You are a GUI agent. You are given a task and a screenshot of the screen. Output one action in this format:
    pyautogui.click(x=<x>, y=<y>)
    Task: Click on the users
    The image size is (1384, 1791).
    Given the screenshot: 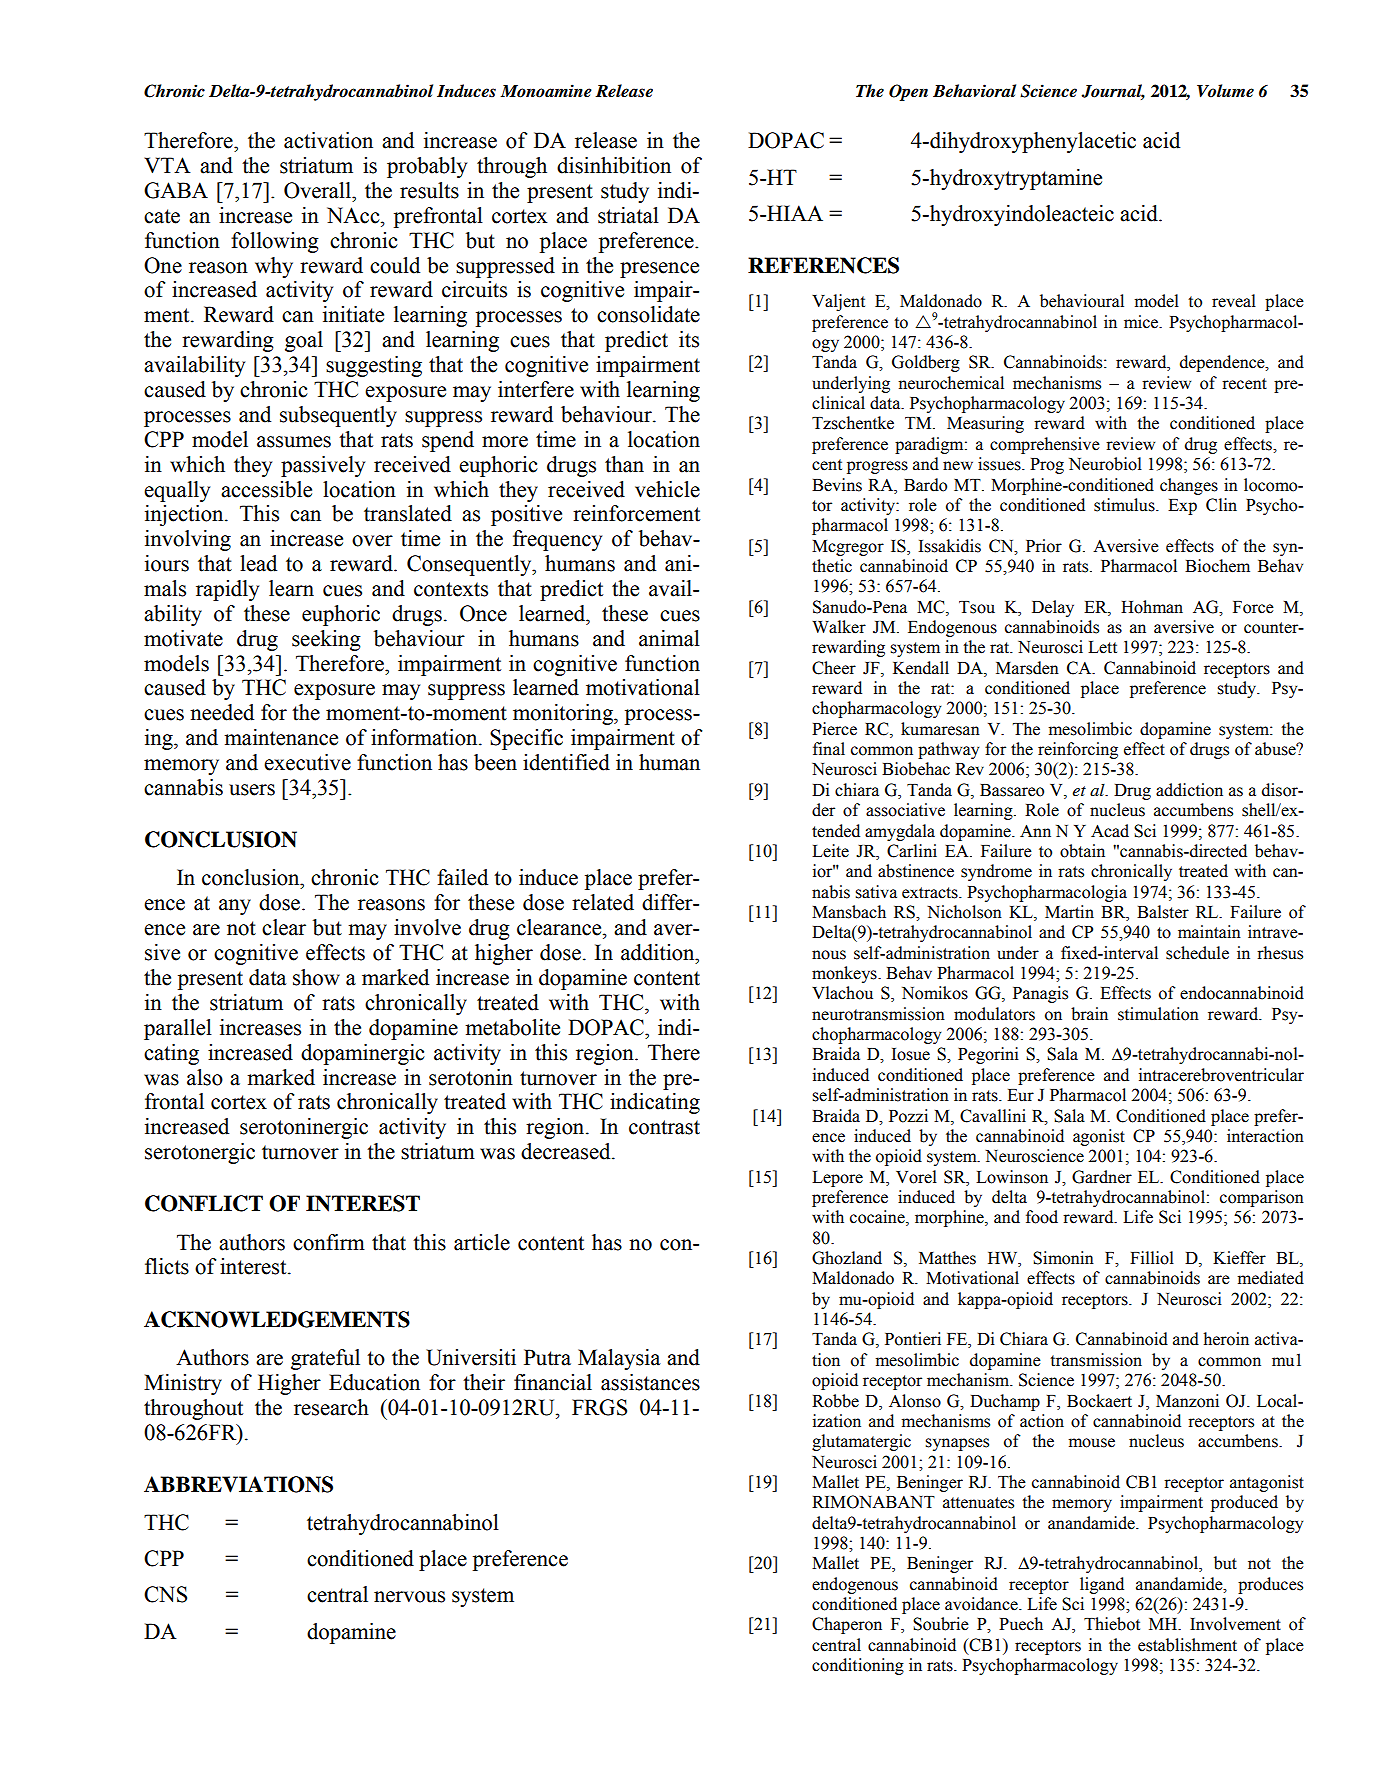 What is the action you would take?
    pyautogui.click(x=252, y=790)
